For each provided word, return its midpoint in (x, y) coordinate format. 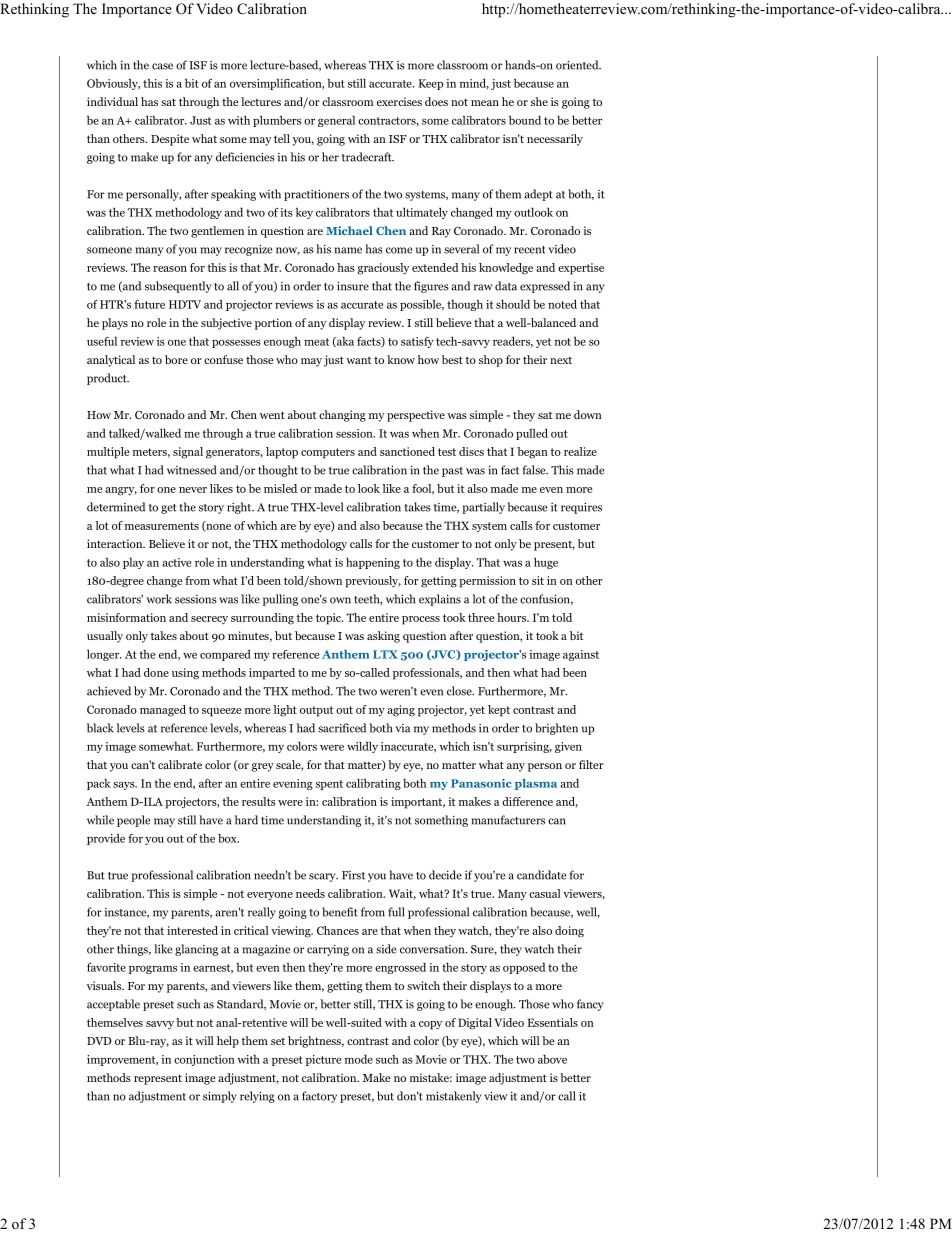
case (162, 66)
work (159, 599)
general (336, 121)
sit (538, 580)
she (539, 101)
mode (359, 1059)
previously (373, 582)
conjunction (204, 1060)
